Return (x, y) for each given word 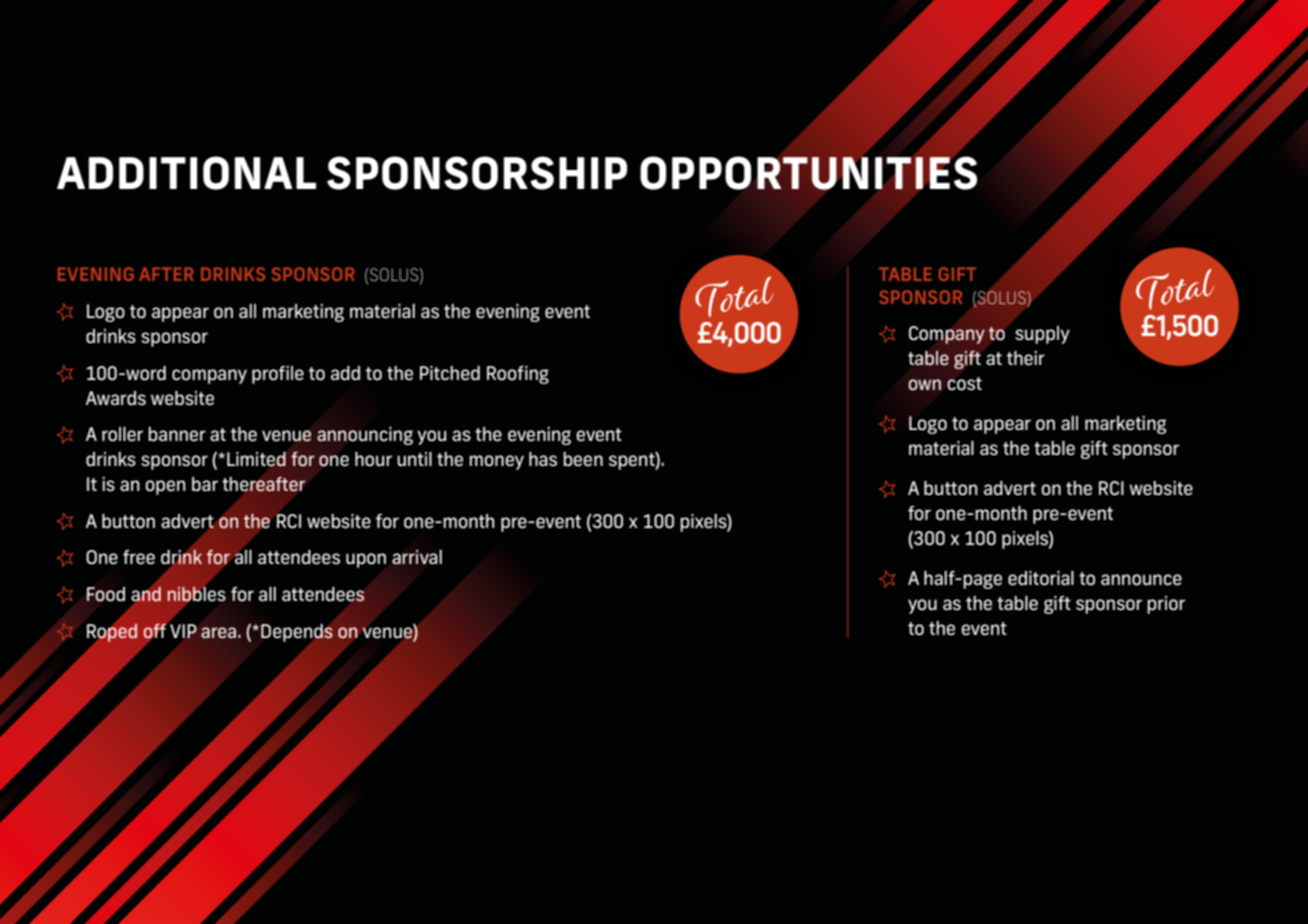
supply (1042, 335)
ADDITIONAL (186, 173)
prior (1166, 605)
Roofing (518, 375)
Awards (116, 398)
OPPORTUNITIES (808, 172)
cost (964, 384)
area (218, 632)
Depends (297, 634)
